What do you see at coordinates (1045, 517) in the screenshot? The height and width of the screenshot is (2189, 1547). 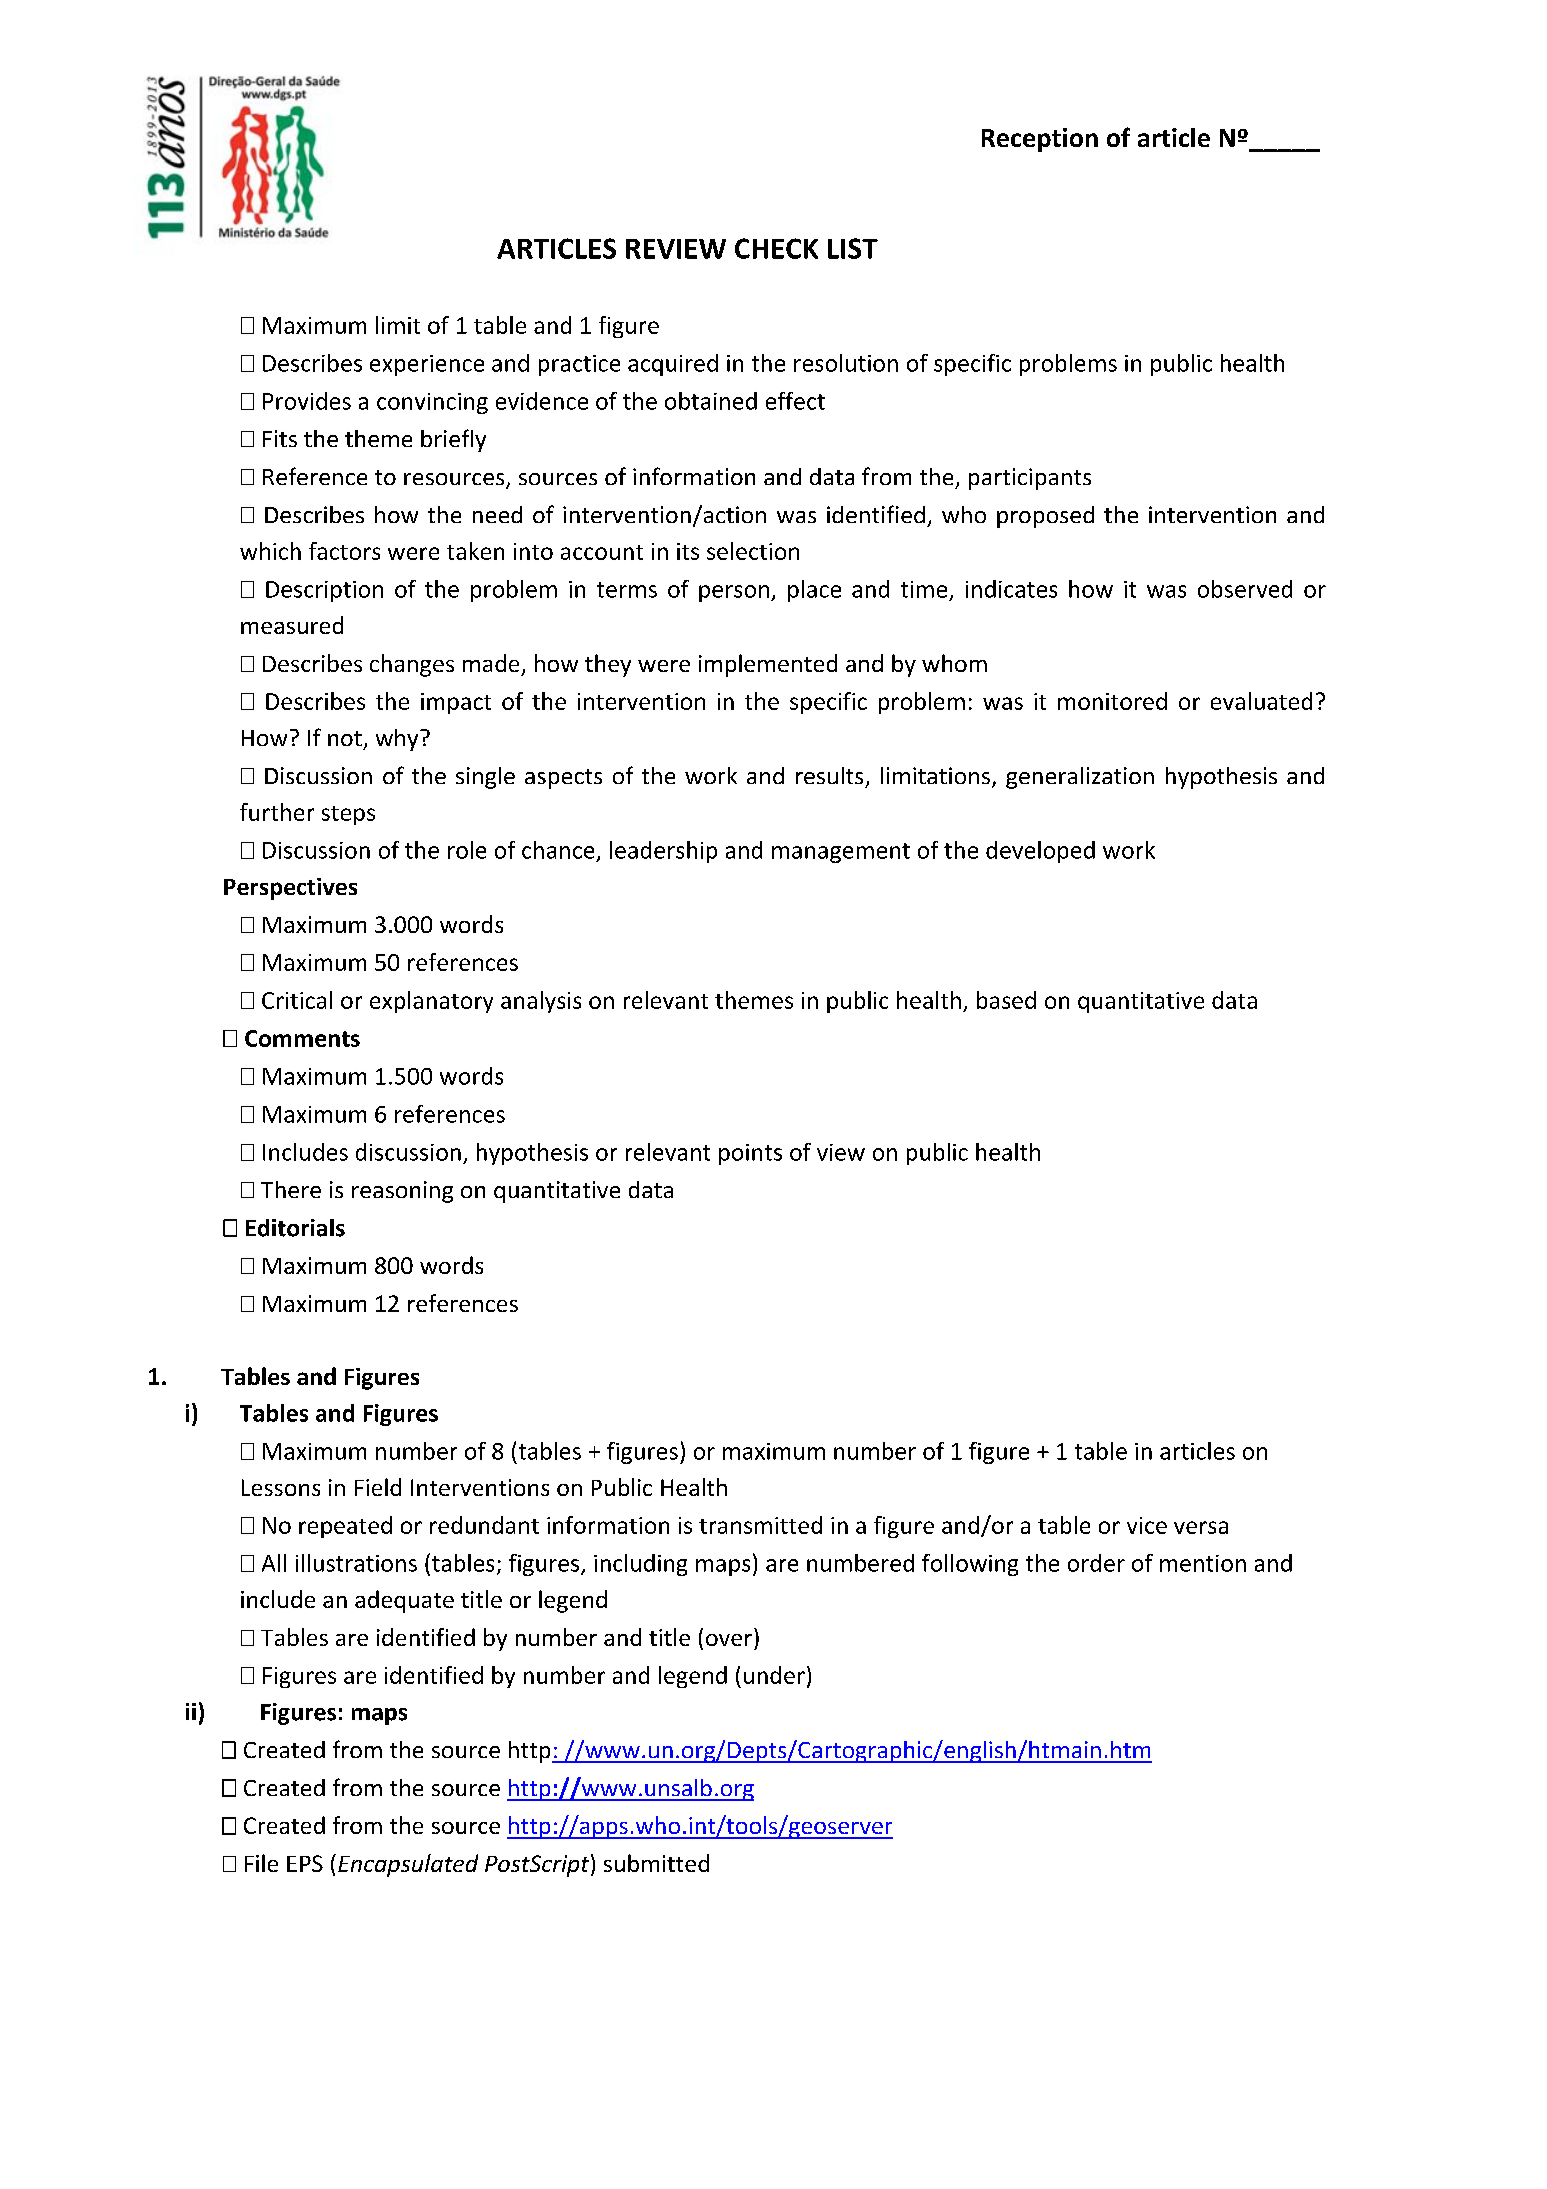 I see `proposed` at bounding box center [1045, 517].
